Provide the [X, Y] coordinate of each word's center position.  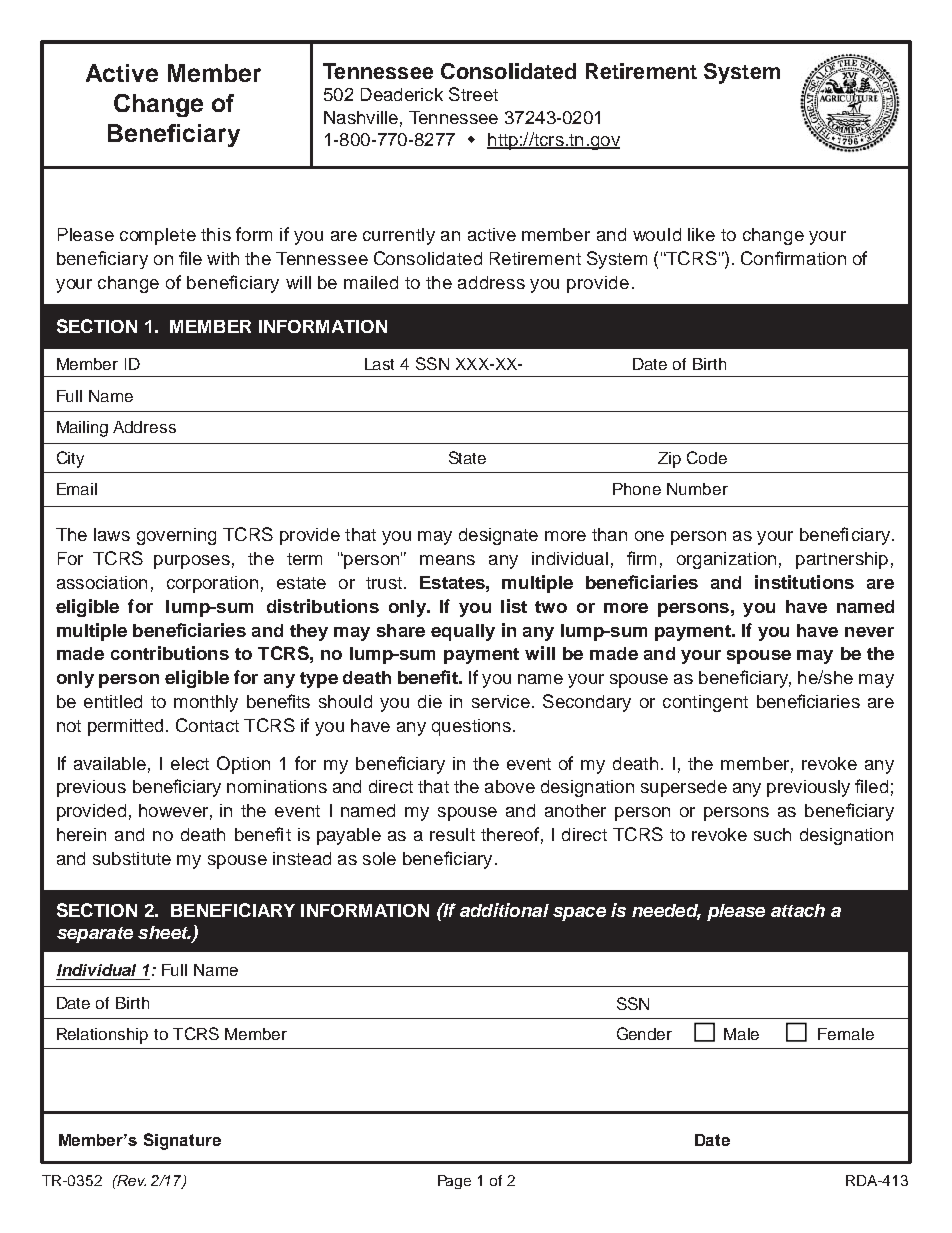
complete [158, 236]
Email [77, 489]
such [772, 834]
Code [707, 457]
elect [190, 763]
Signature [182, 1141]
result [452, 834]
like [701, 234]
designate [498, 536]
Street [473, 94]
